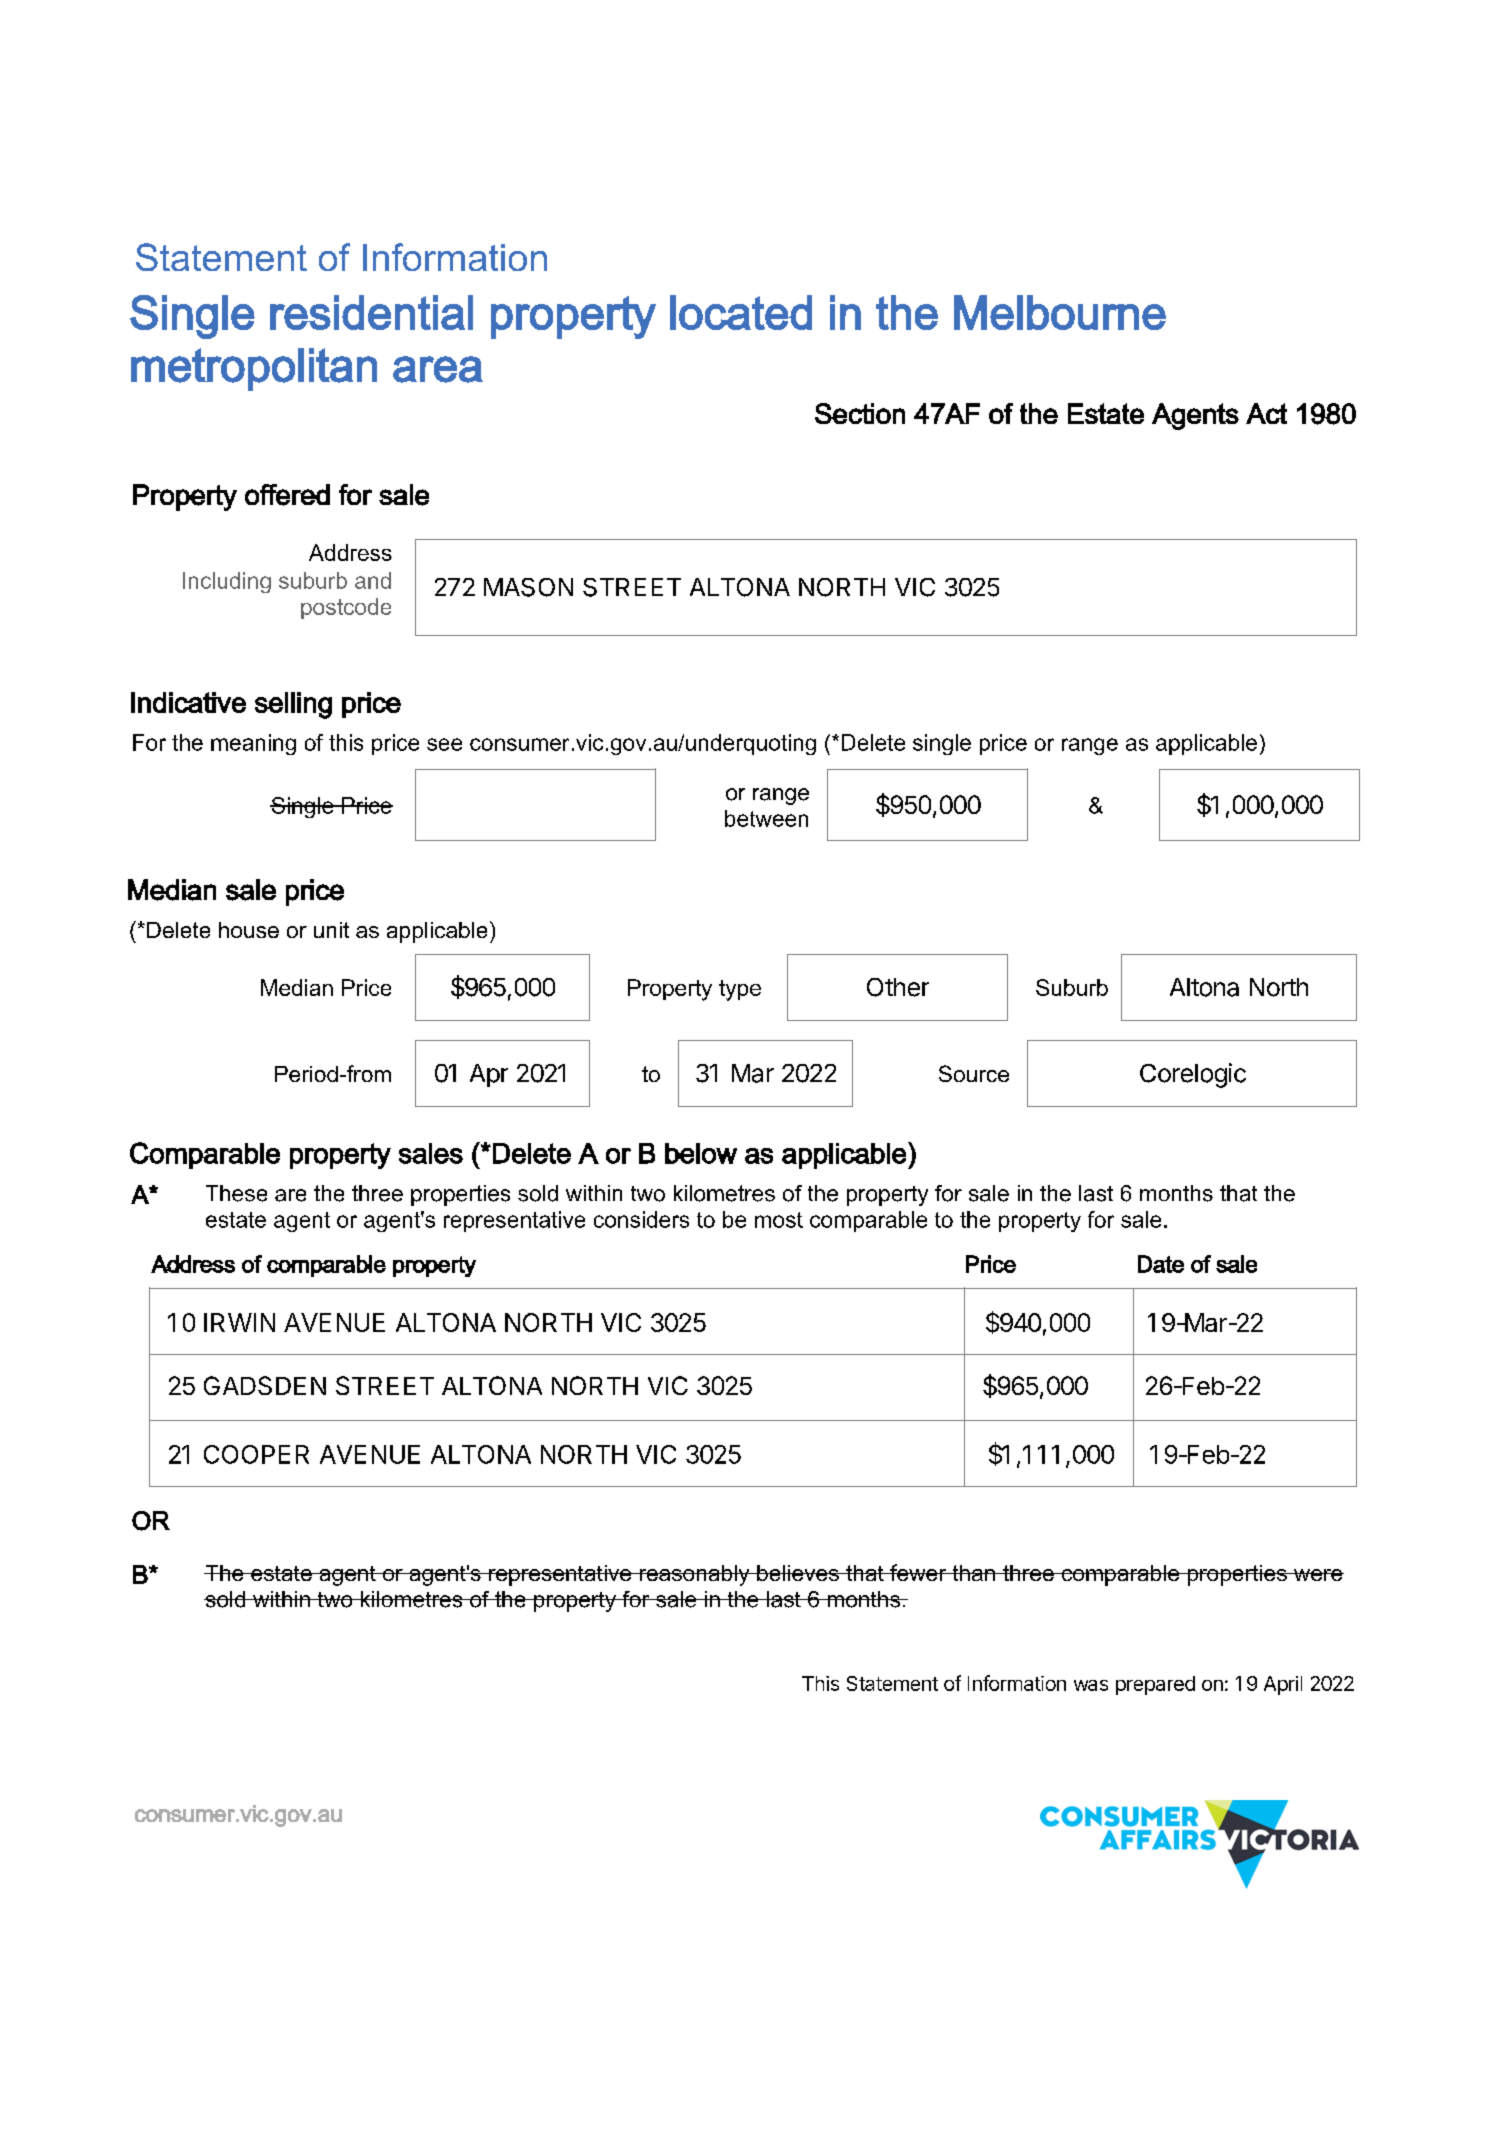 This page has height=2132, width=1506. What do you see at coordinates (256, 1454) in the page?
I see `COOPER` at bounding box center [256, 1454].
